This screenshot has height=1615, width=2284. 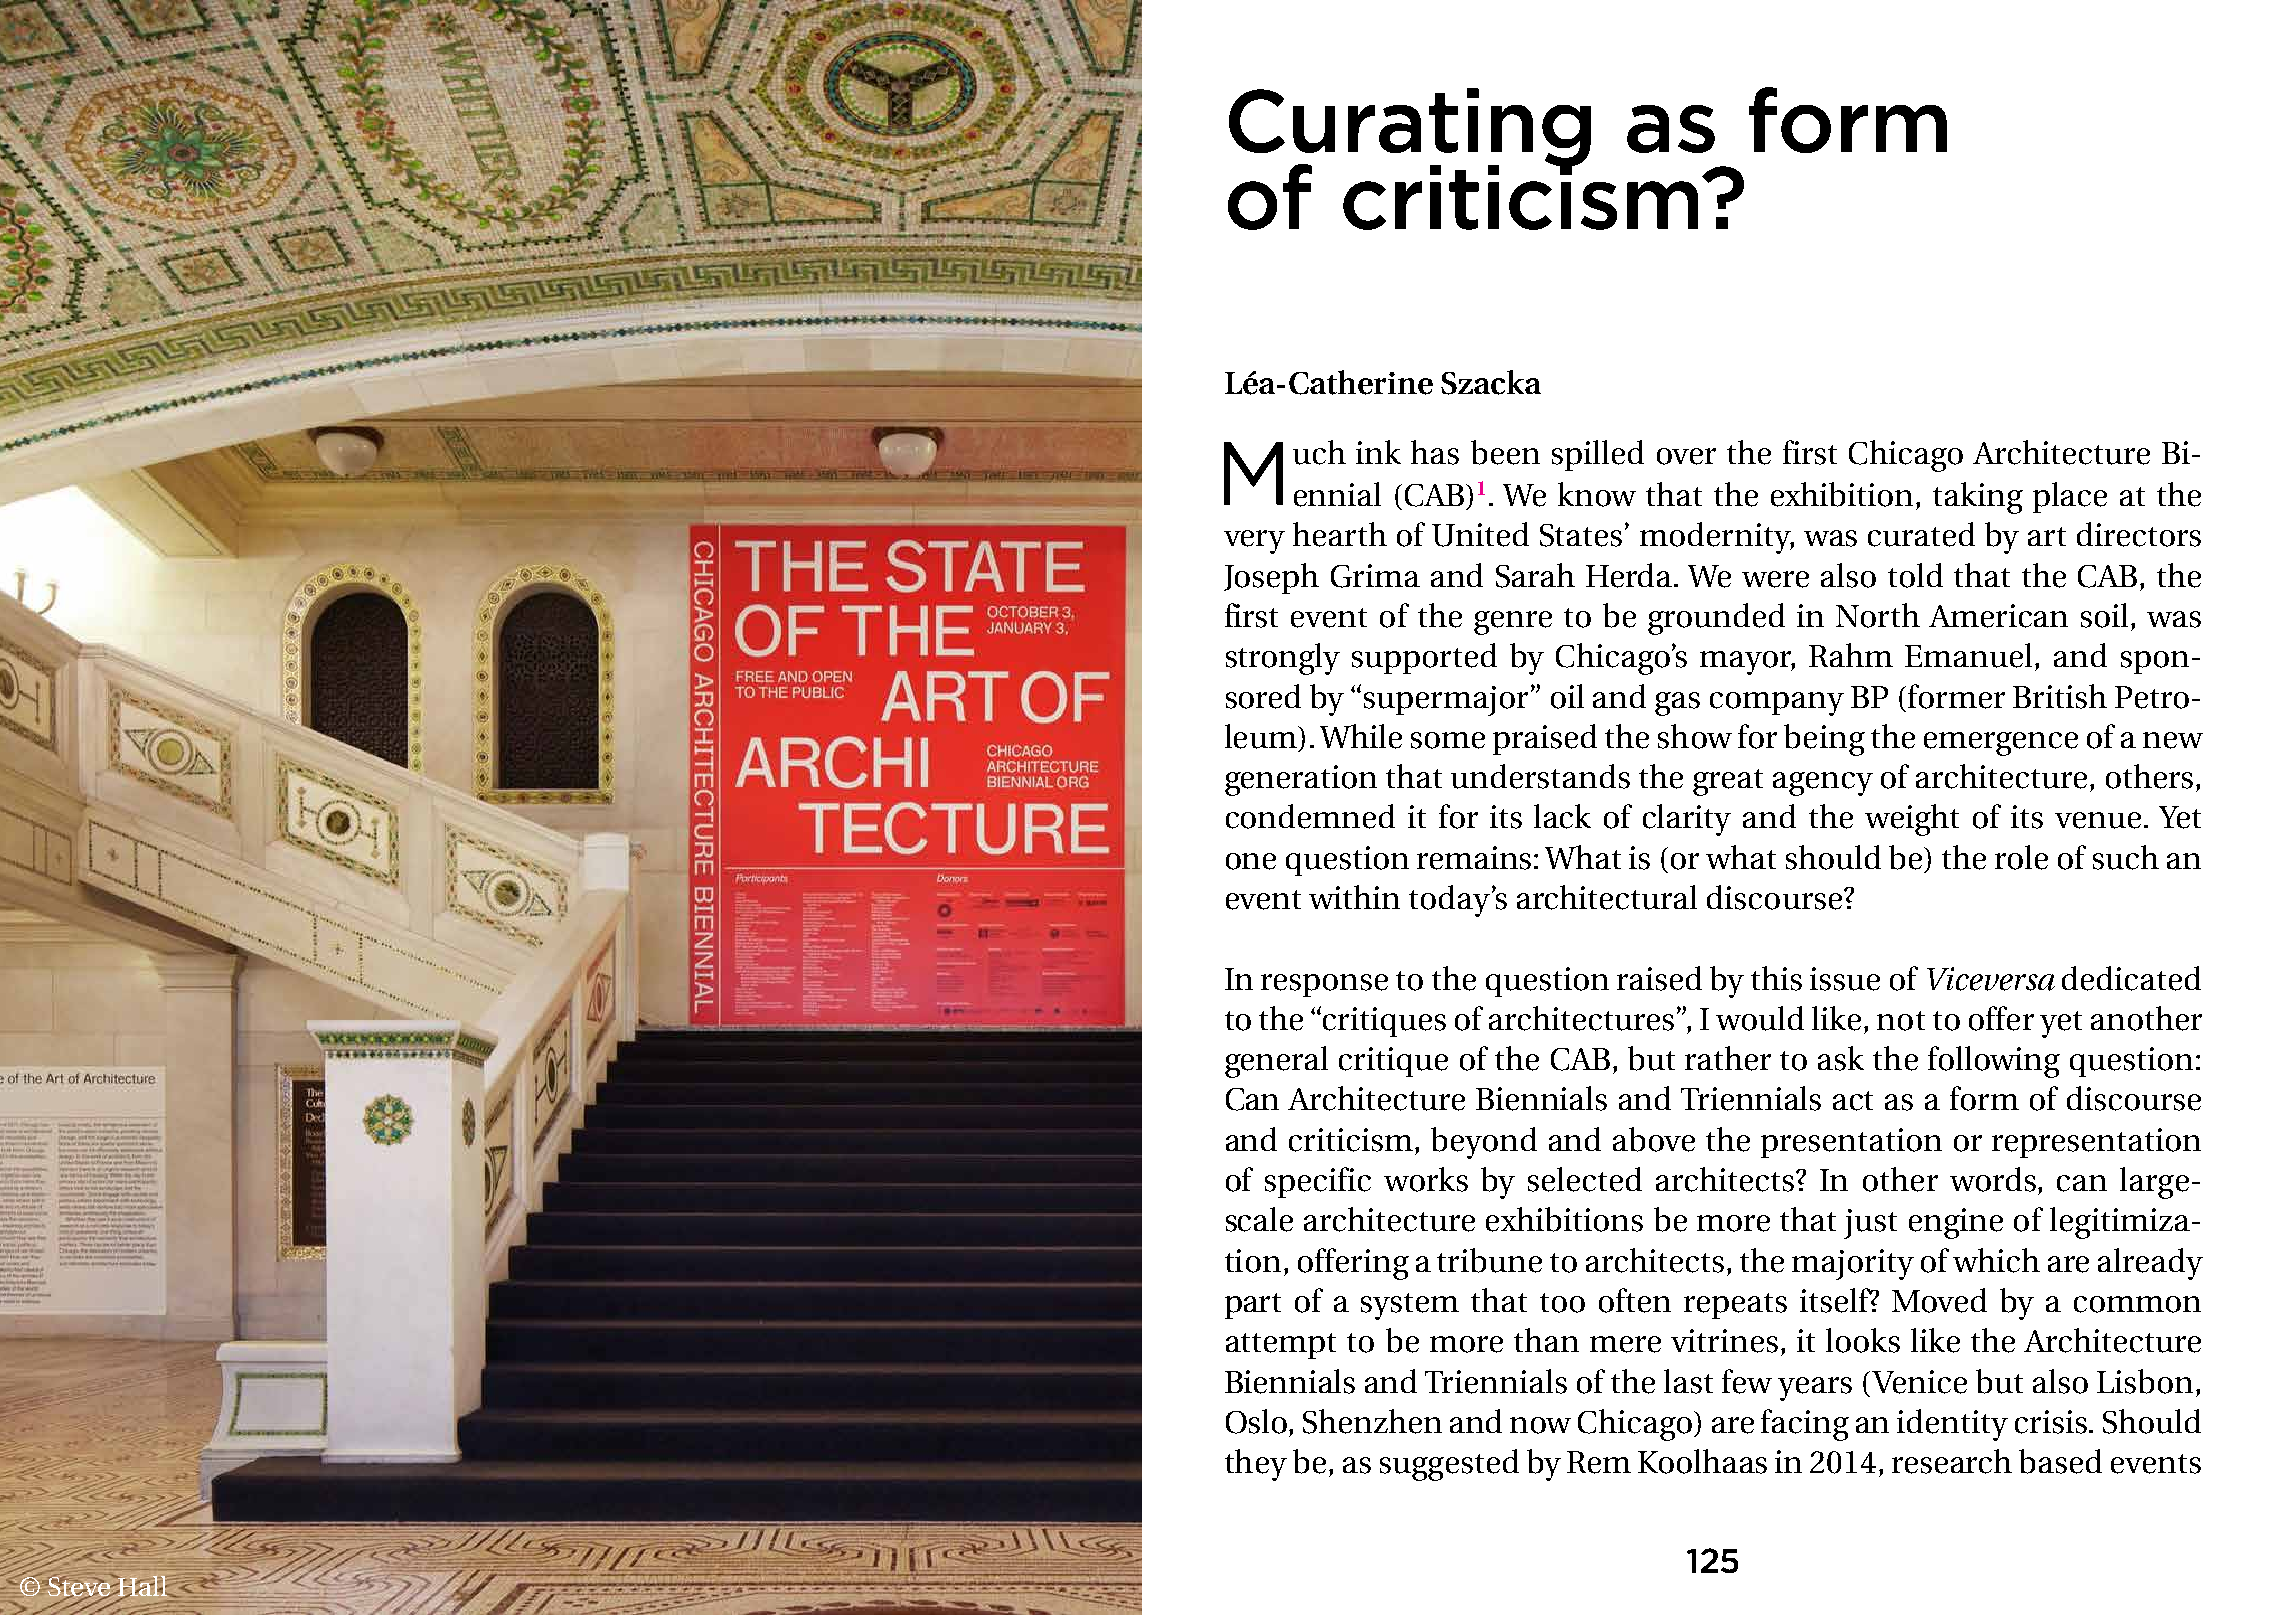 What do you see at coordinates (1686, 456) in the screenshot?
I see `over` at bounding box center [1686, 456].
